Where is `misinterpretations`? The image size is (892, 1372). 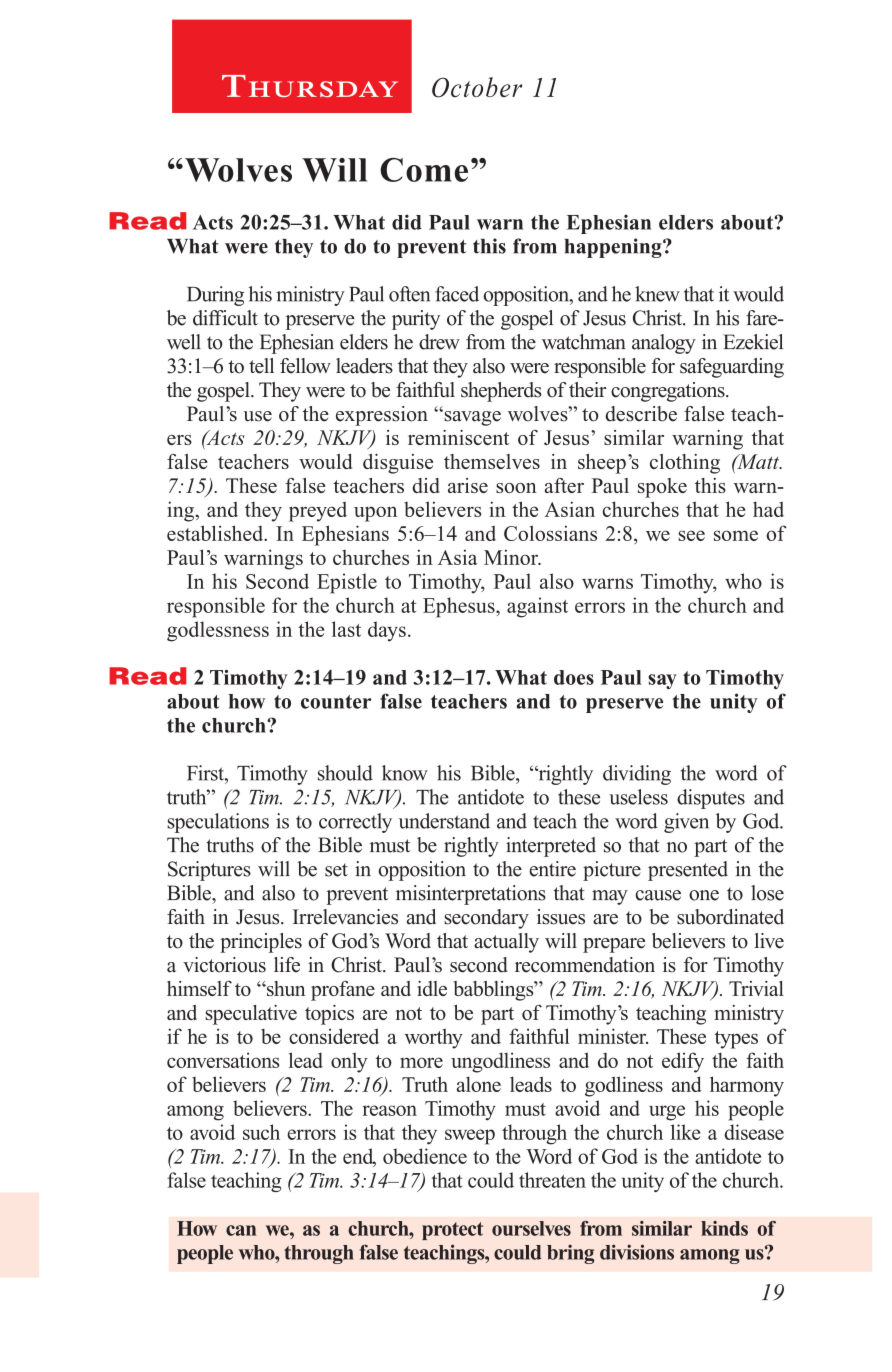 misinterpretations is located at coordinates (471, 895).
